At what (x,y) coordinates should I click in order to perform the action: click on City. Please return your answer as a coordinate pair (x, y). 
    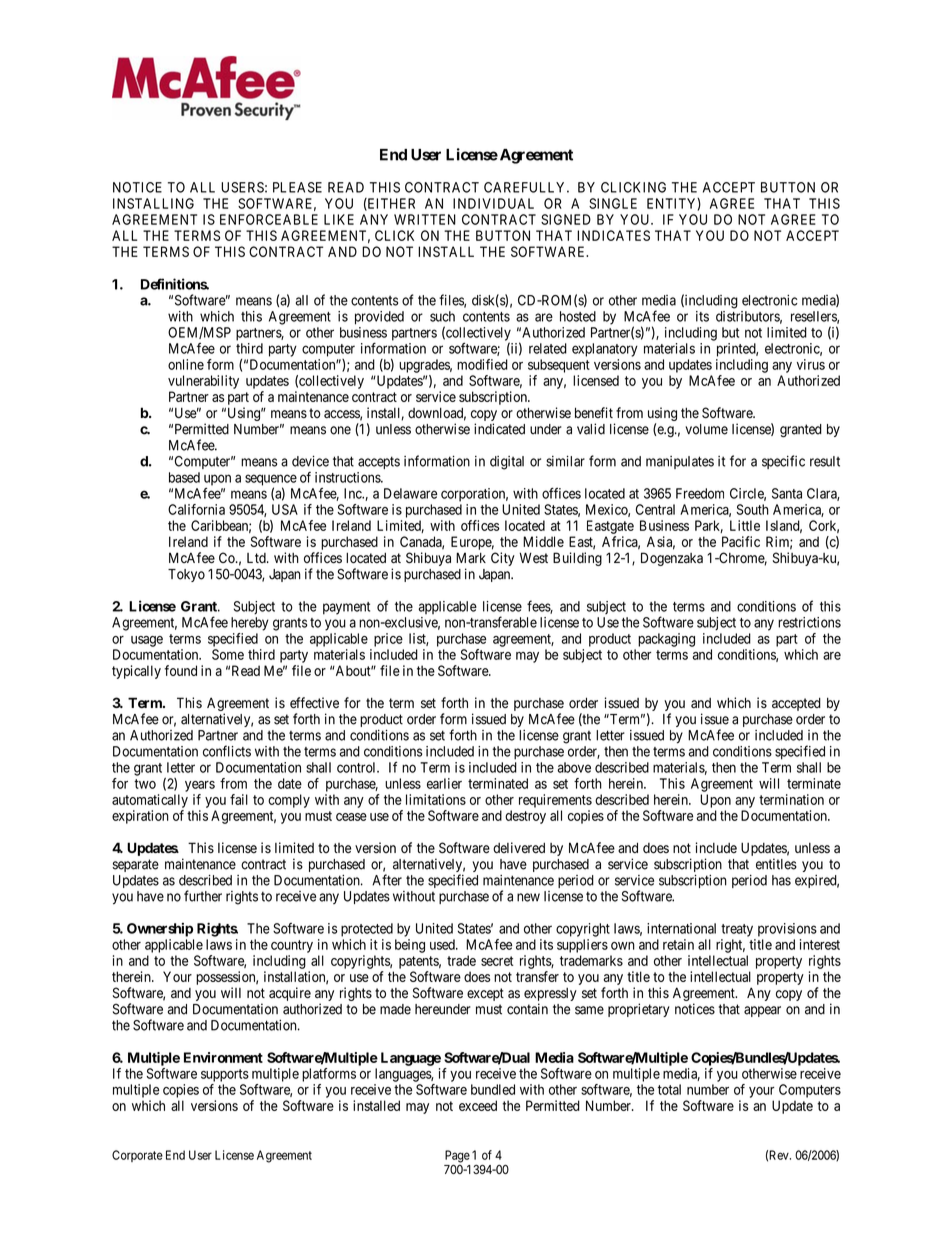
    Looking at the image, I should click on (503, 559).
